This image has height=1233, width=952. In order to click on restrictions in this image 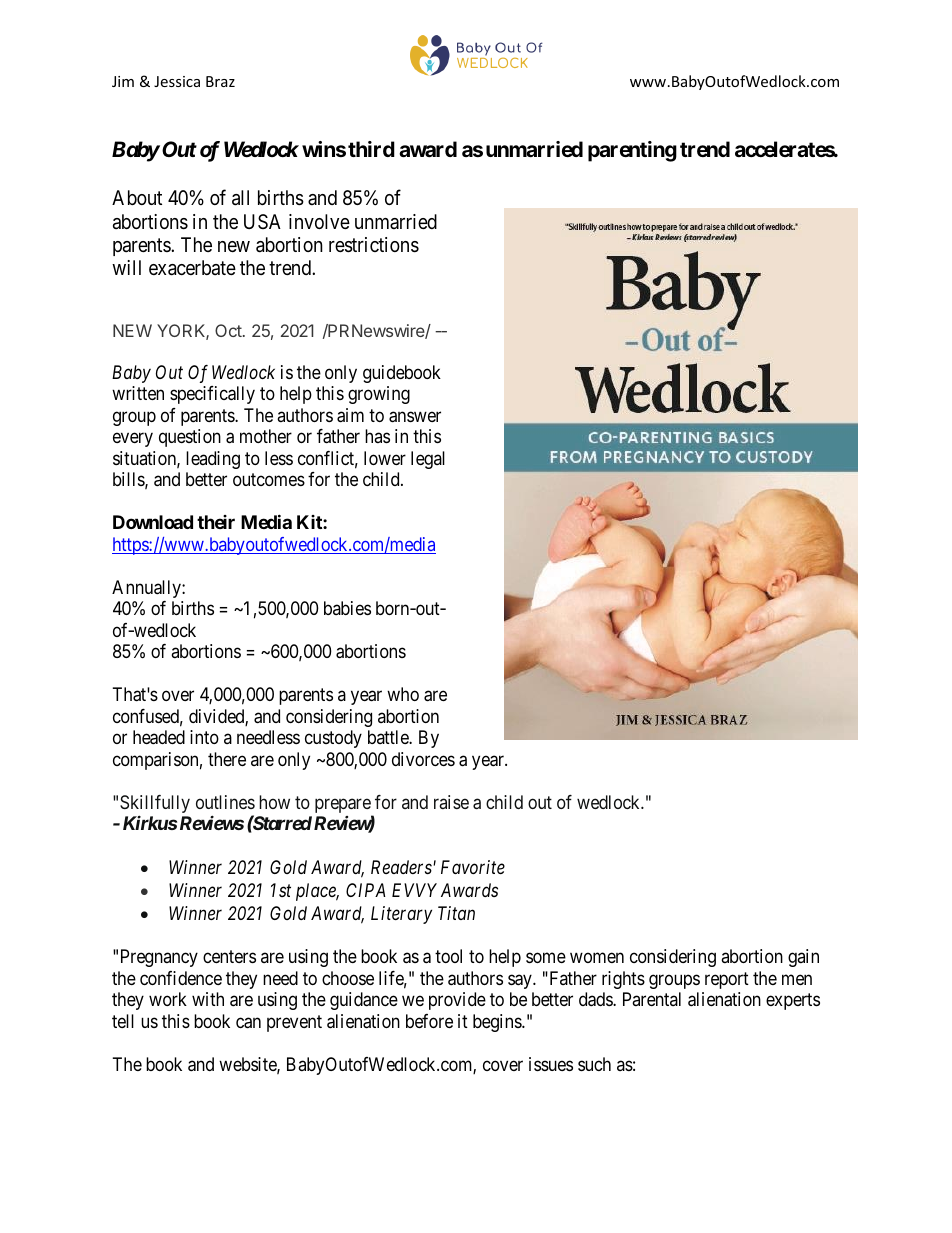, I will do `click(374, 245)`.
